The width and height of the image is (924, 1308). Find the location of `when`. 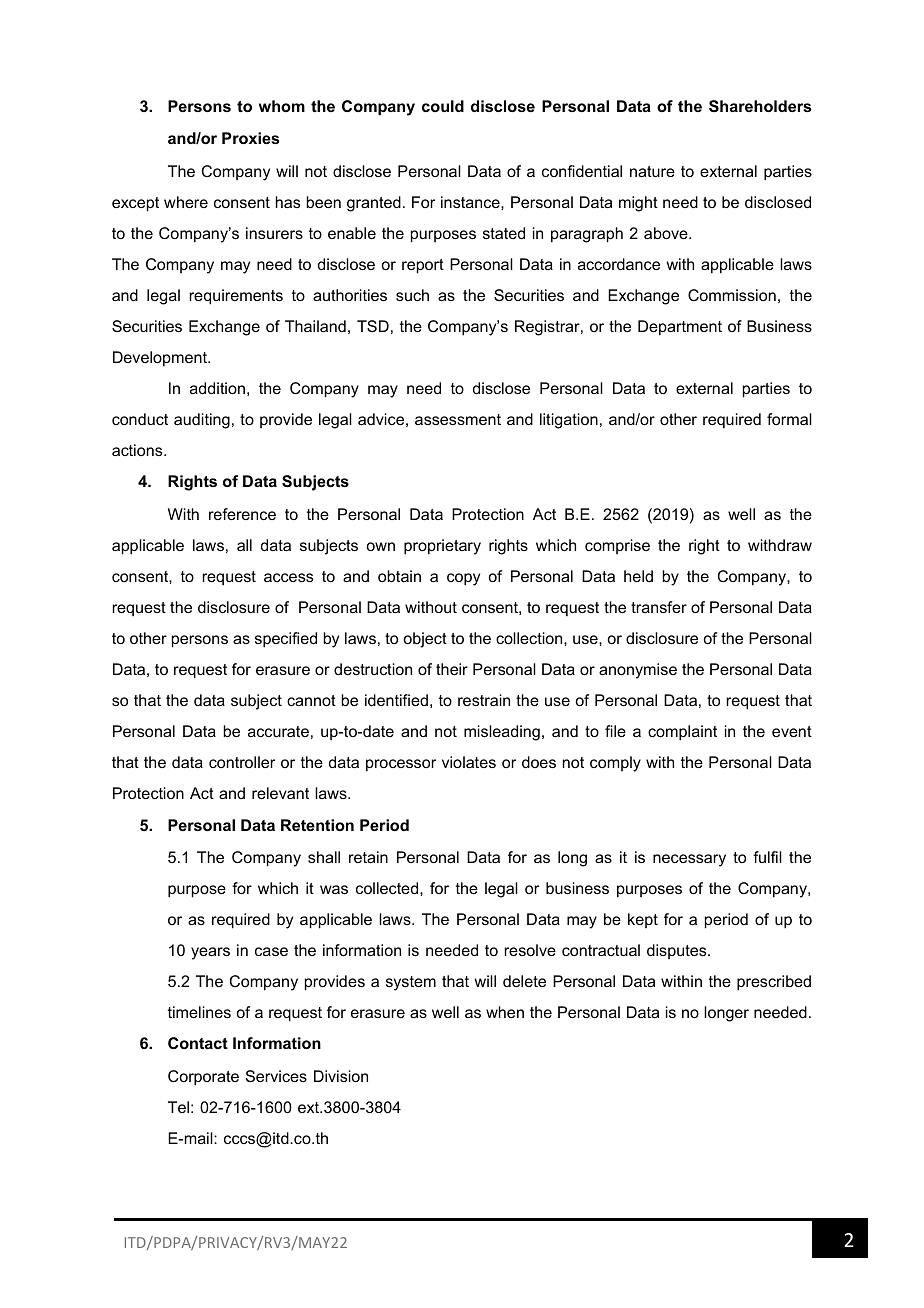

when is located at coordinates (505, 1012).
